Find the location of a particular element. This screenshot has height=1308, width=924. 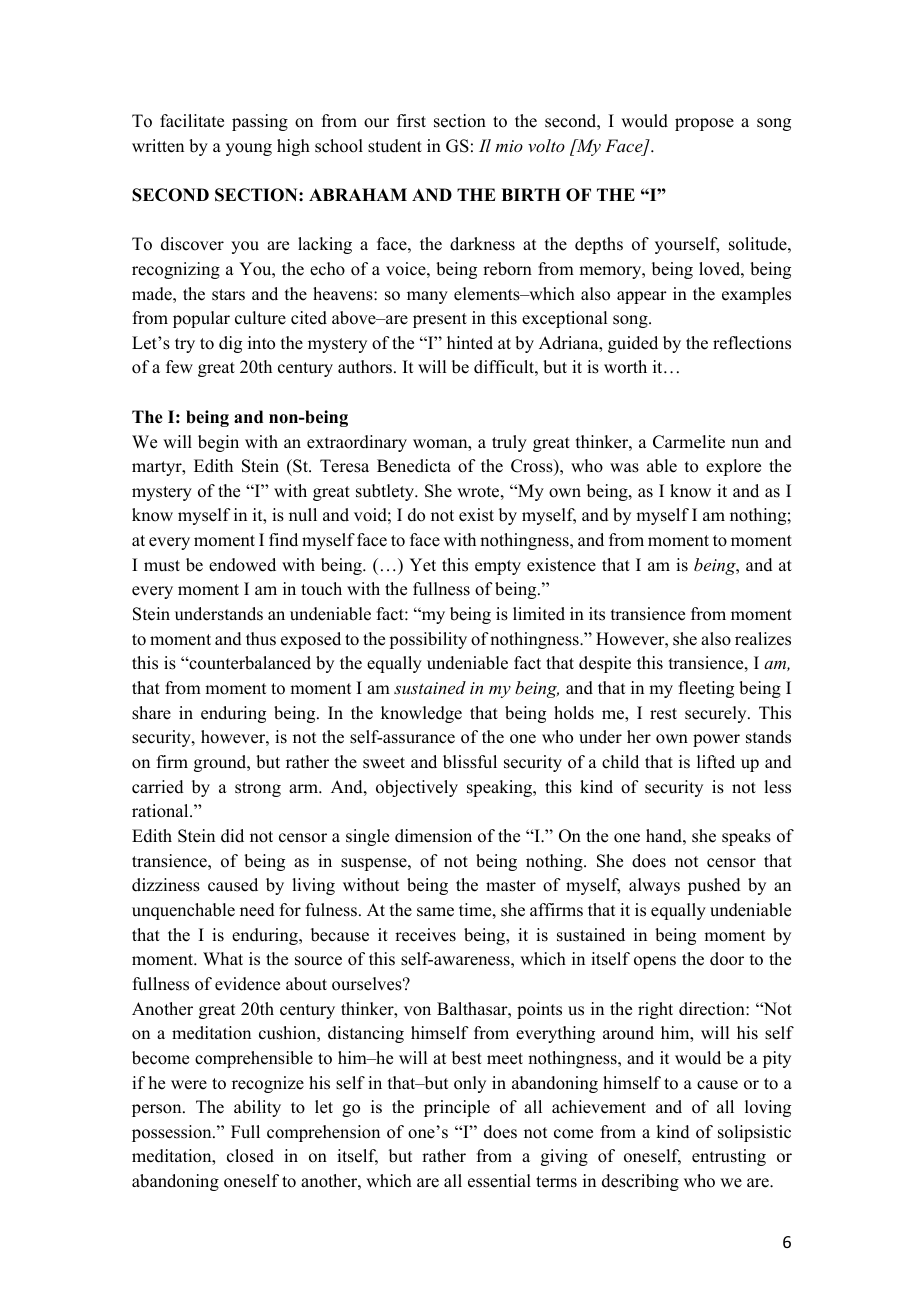

fleeting is located at coordinates (706, 689).
